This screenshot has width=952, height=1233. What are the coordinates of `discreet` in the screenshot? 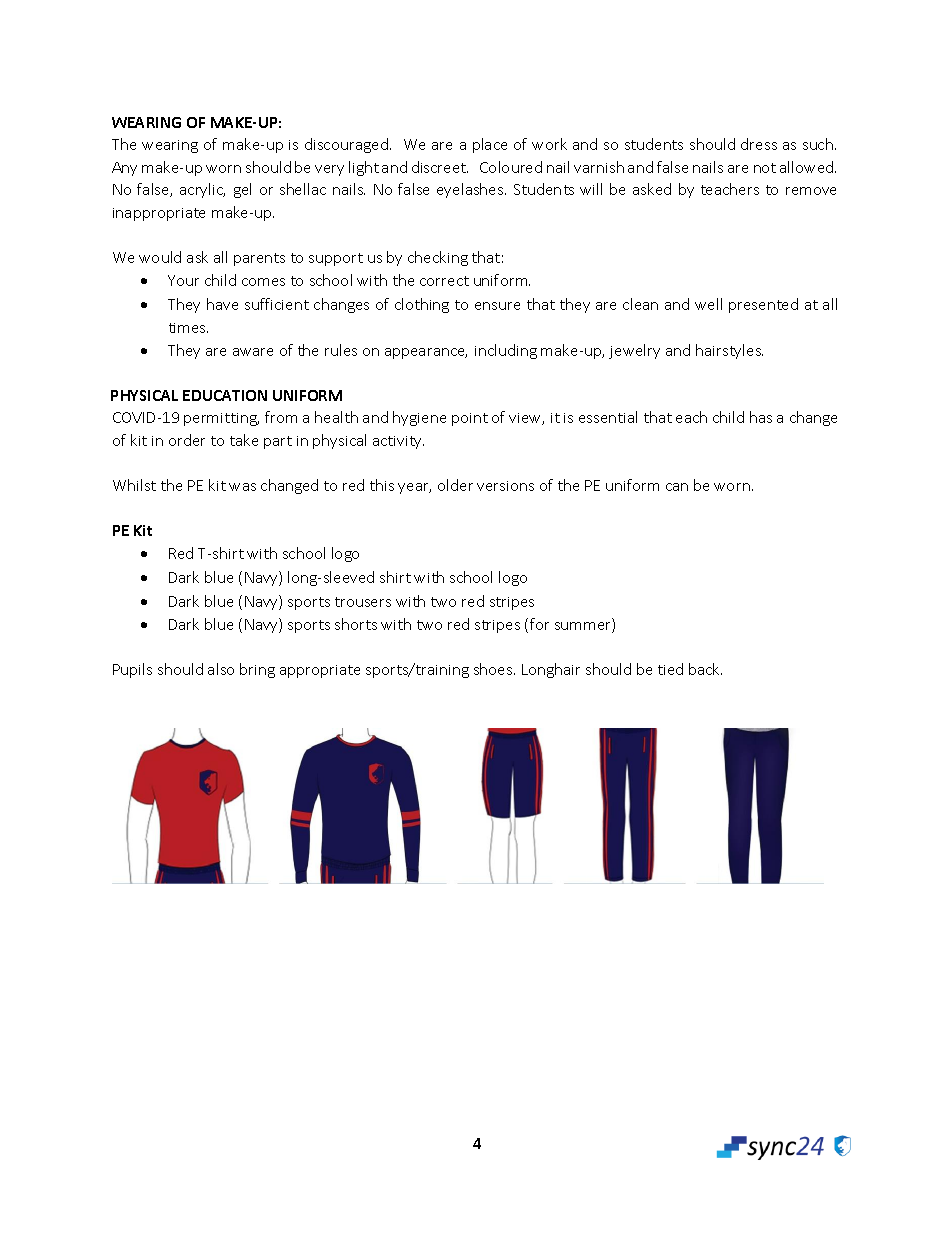 It's located at (440, 167).
